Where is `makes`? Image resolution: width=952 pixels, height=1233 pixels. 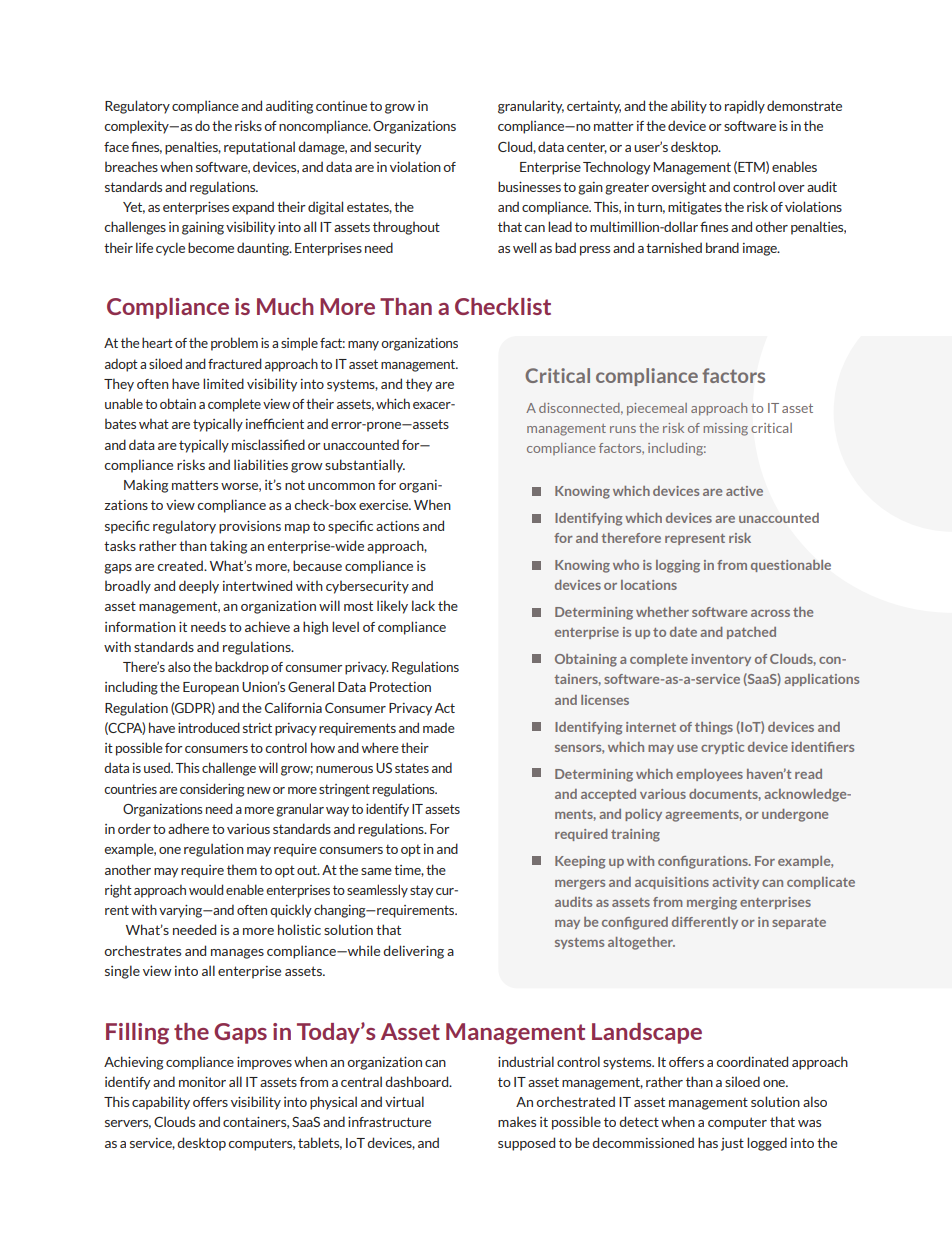
makes is located at coordinates (517, 1121).
